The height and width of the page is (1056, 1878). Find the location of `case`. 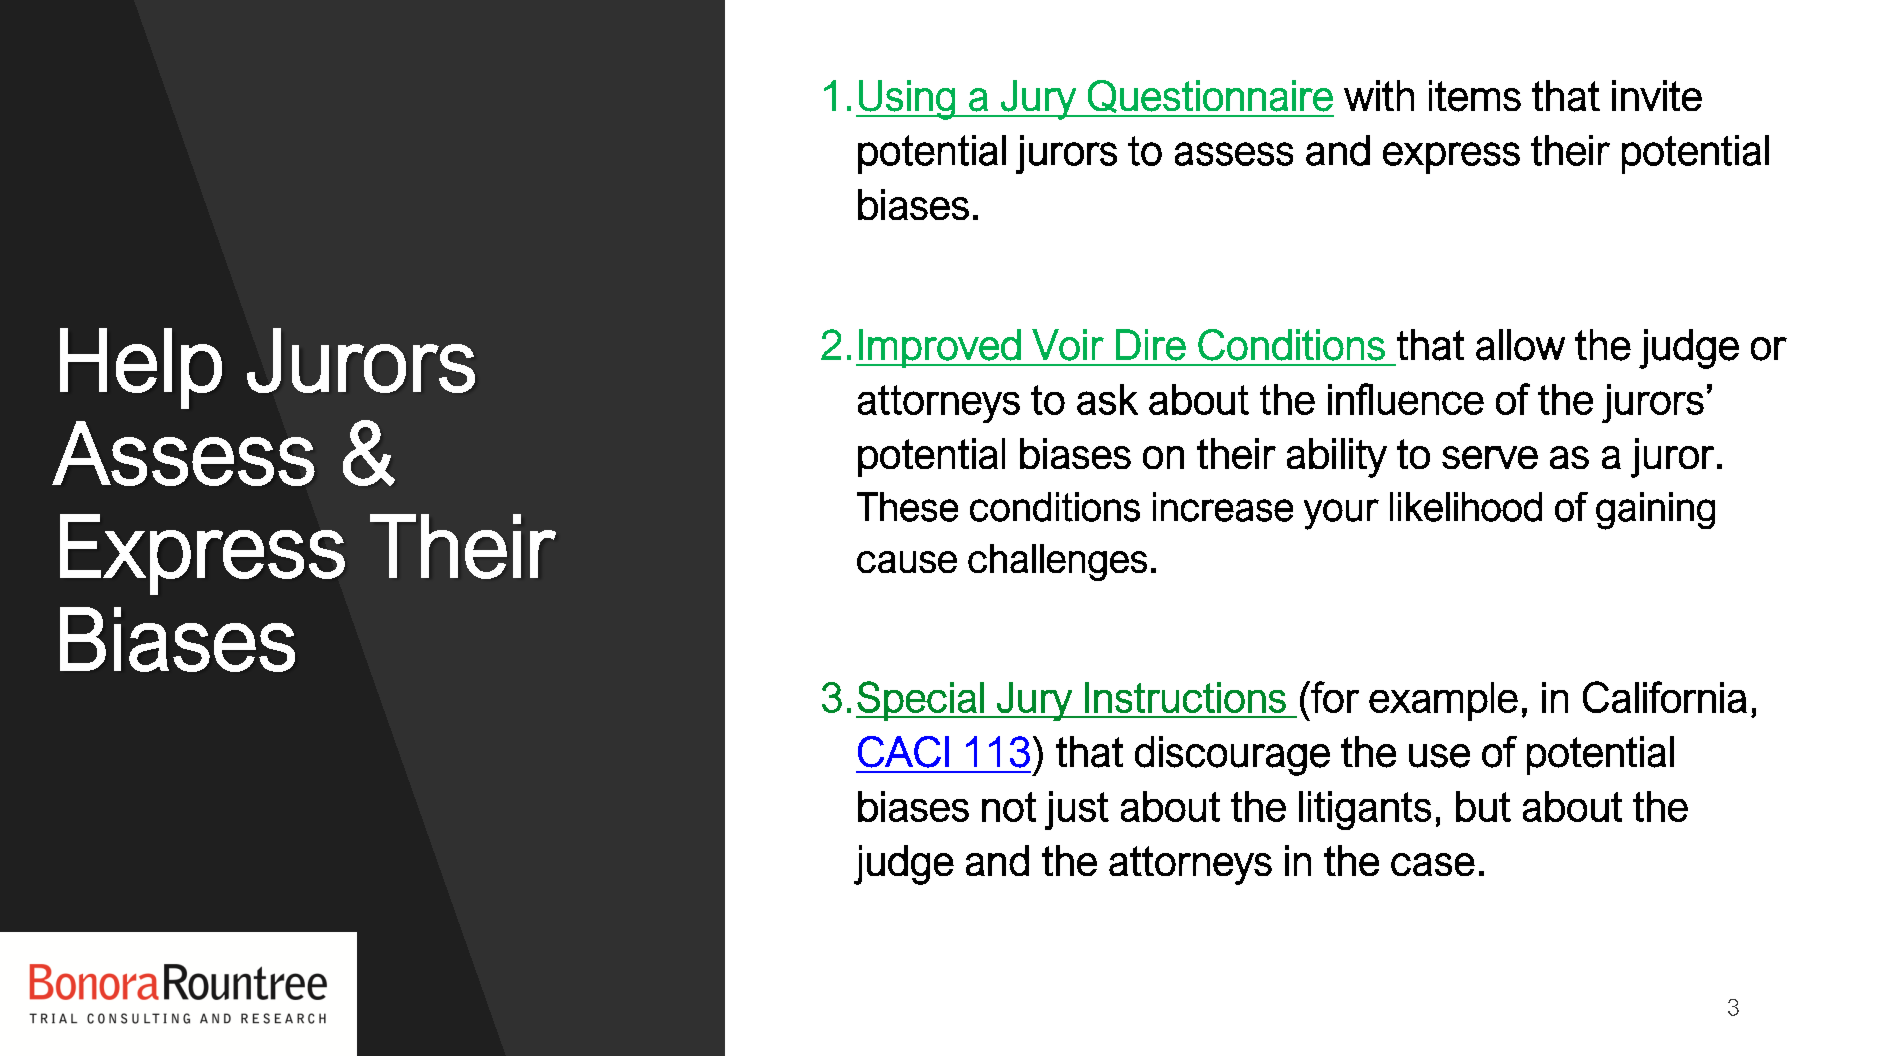

case is located at coordinates (1433, 864).
